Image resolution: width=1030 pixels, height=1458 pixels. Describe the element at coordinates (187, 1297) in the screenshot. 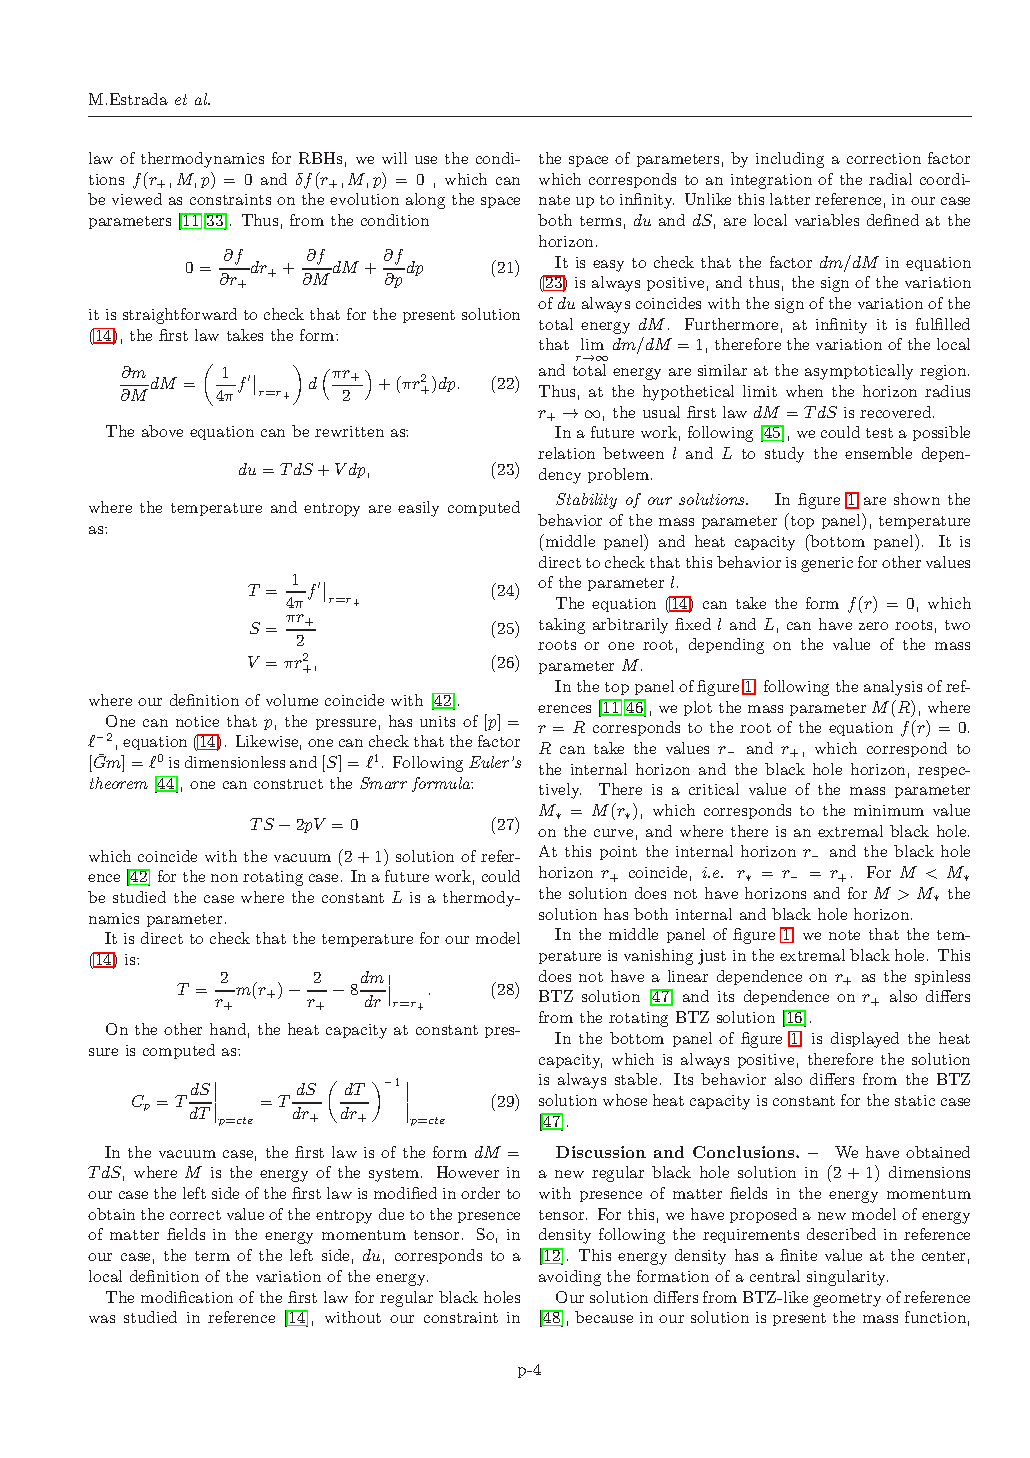

I see `modification` at that location.
